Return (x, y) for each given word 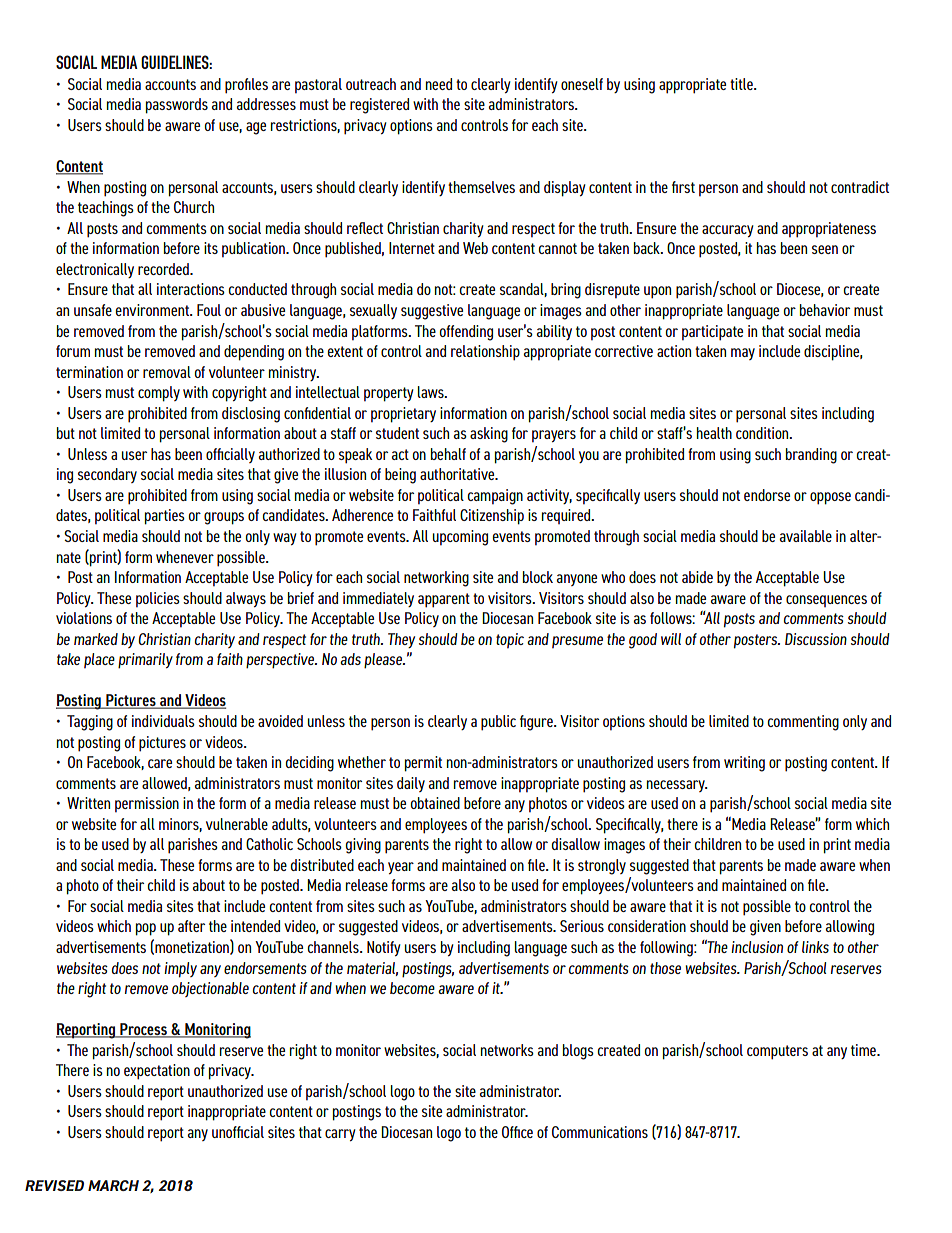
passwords (177, 106)
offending (466, 333)
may (743, 354)
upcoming (460, 538)
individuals (163, 721)
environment (153, 310)
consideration (647, 926)
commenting (803, 723)
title (742, 84)
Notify (384, 948)
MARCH (113, 1185)
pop (146, 929)
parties (165, 517)
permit (423, 764)
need (439, 84)
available (806, 536)
